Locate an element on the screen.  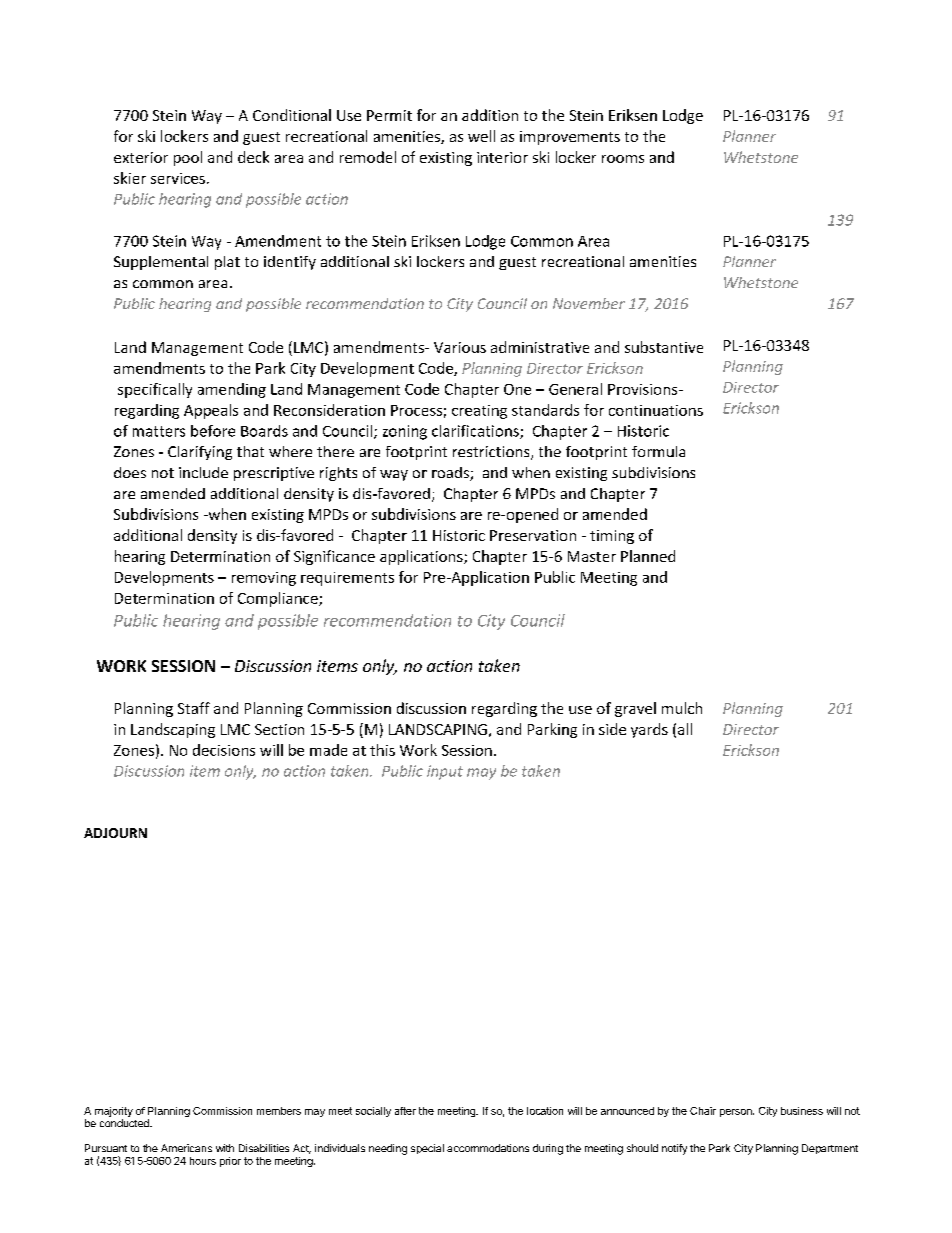
after is located at coordinates (405, 1111).
